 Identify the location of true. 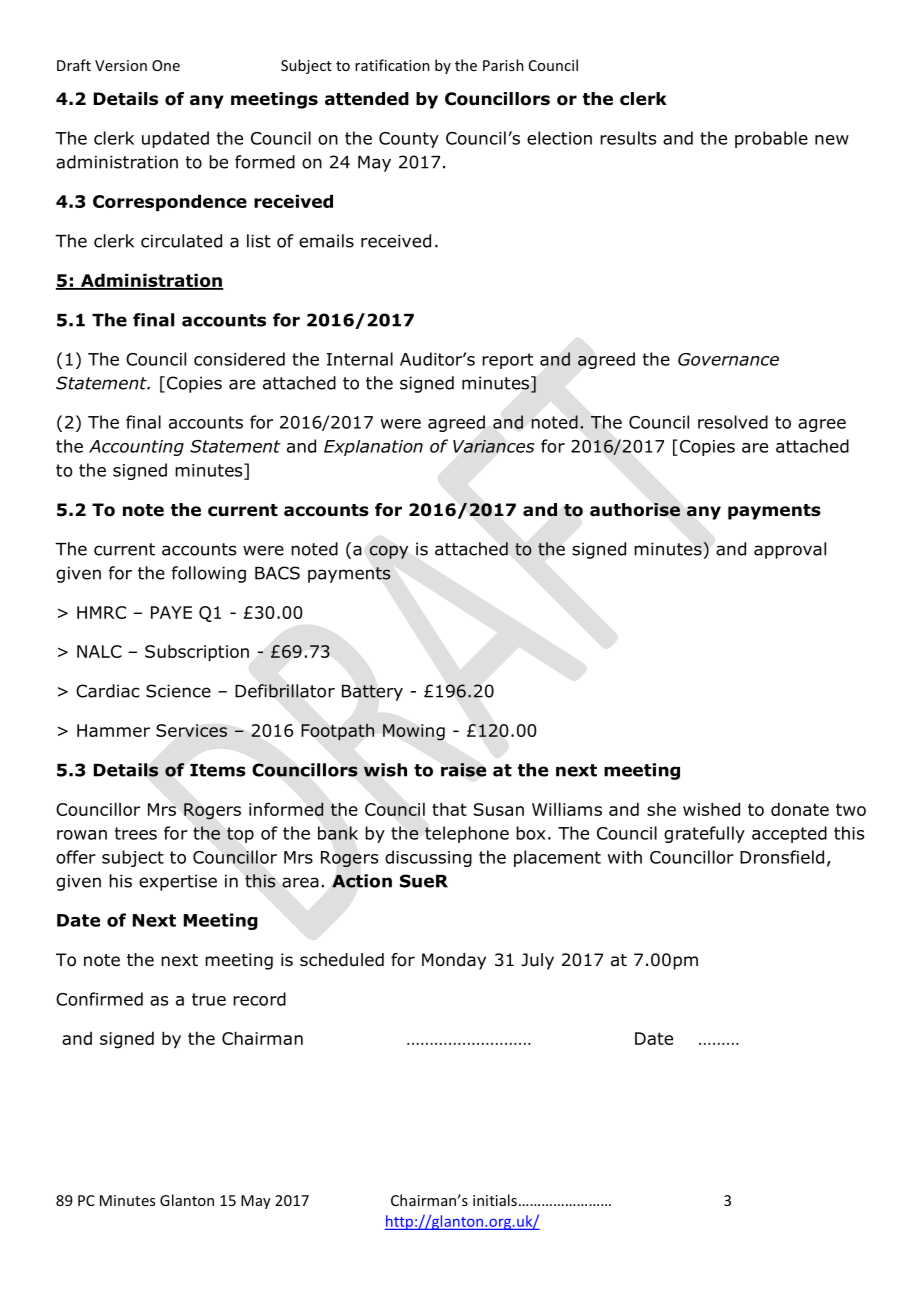
(209, 999).
